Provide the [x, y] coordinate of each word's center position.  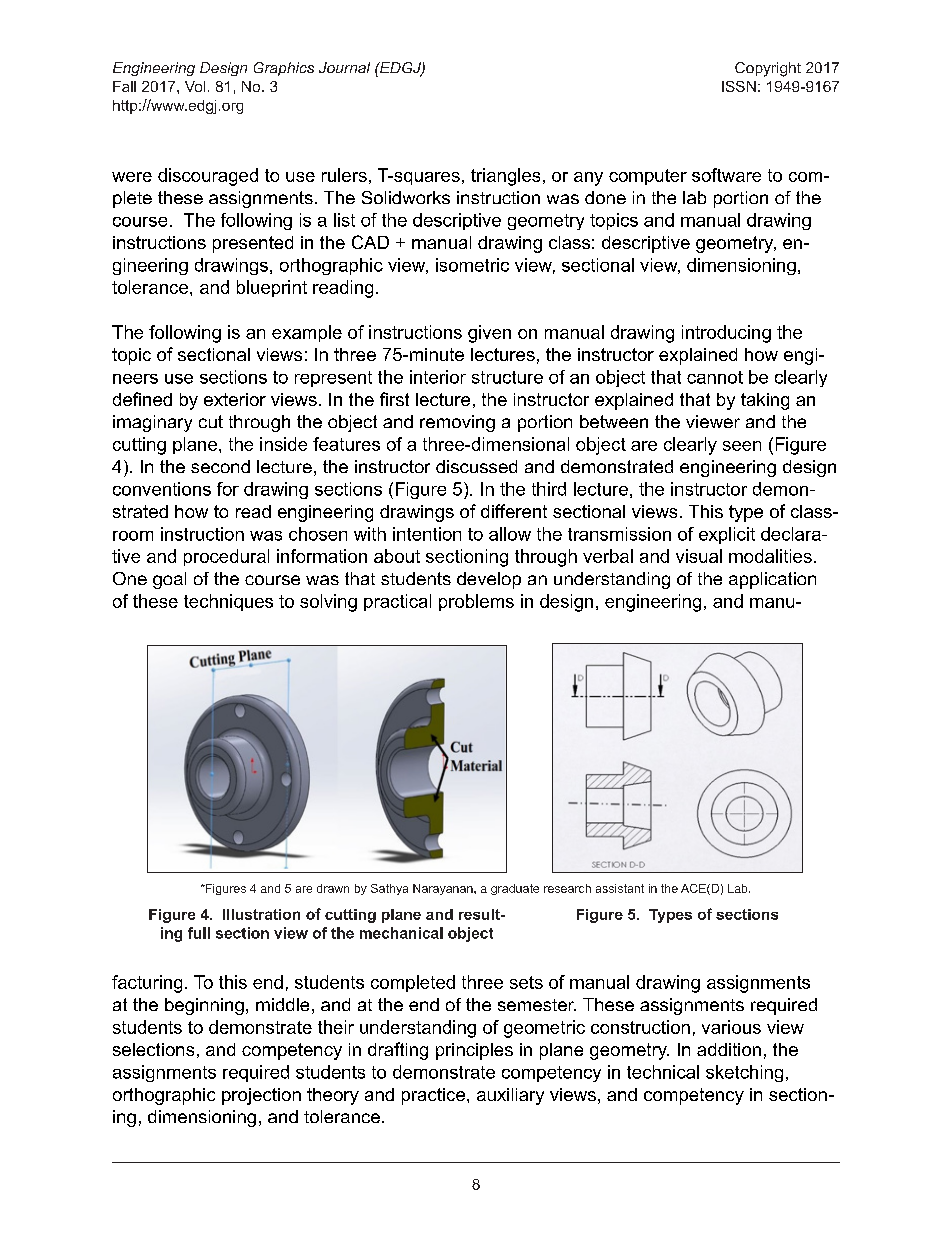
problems [476, 602]
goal [169, 580]
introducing [726, 334]
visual [699, 556]
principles [474, 1051]
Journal [344, 67]
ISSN [739, 86]
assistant [620, 888]
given [489, 334]
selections [153, 1049]
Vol [195, 86]
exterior [235, 399]
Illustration [261, 914]
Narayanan [444, 889]
